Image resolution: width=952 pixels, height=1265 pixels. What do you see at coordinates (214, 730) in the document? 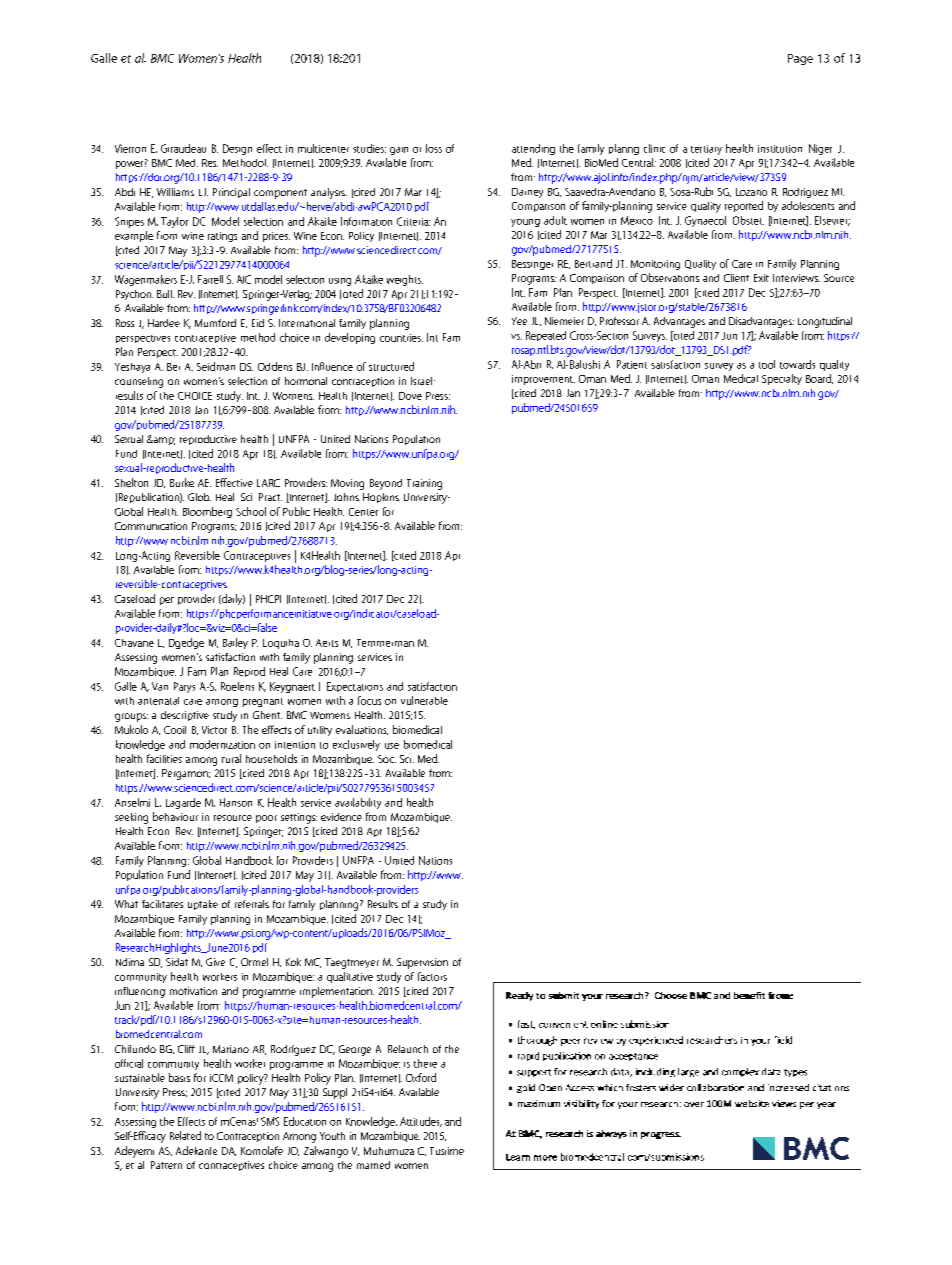
I see `Victor` at bounding box center [214, 730].
